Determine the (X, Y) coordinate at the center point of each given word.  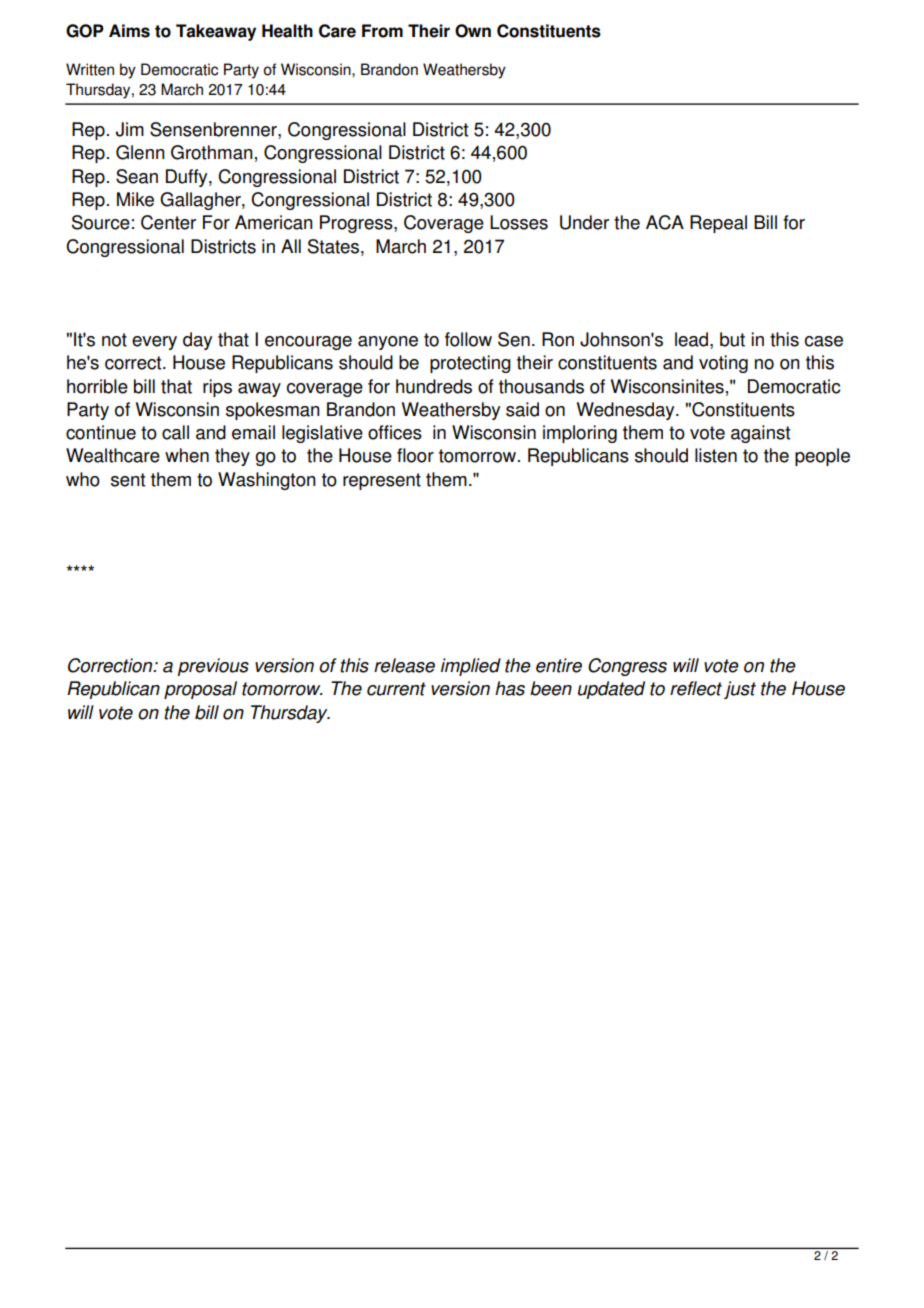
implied (471, 667)
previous (213, 667)
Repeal (718, 224)
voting (723, 364)
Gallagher (201, 201)
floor (415, 455)
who (83, 479)
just (740, 690)
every (154, 343)
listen (716, 455)
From (382, 31)
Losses (519, 222)
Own (473, 31)
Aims (129, 31)
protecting (470, 364)
